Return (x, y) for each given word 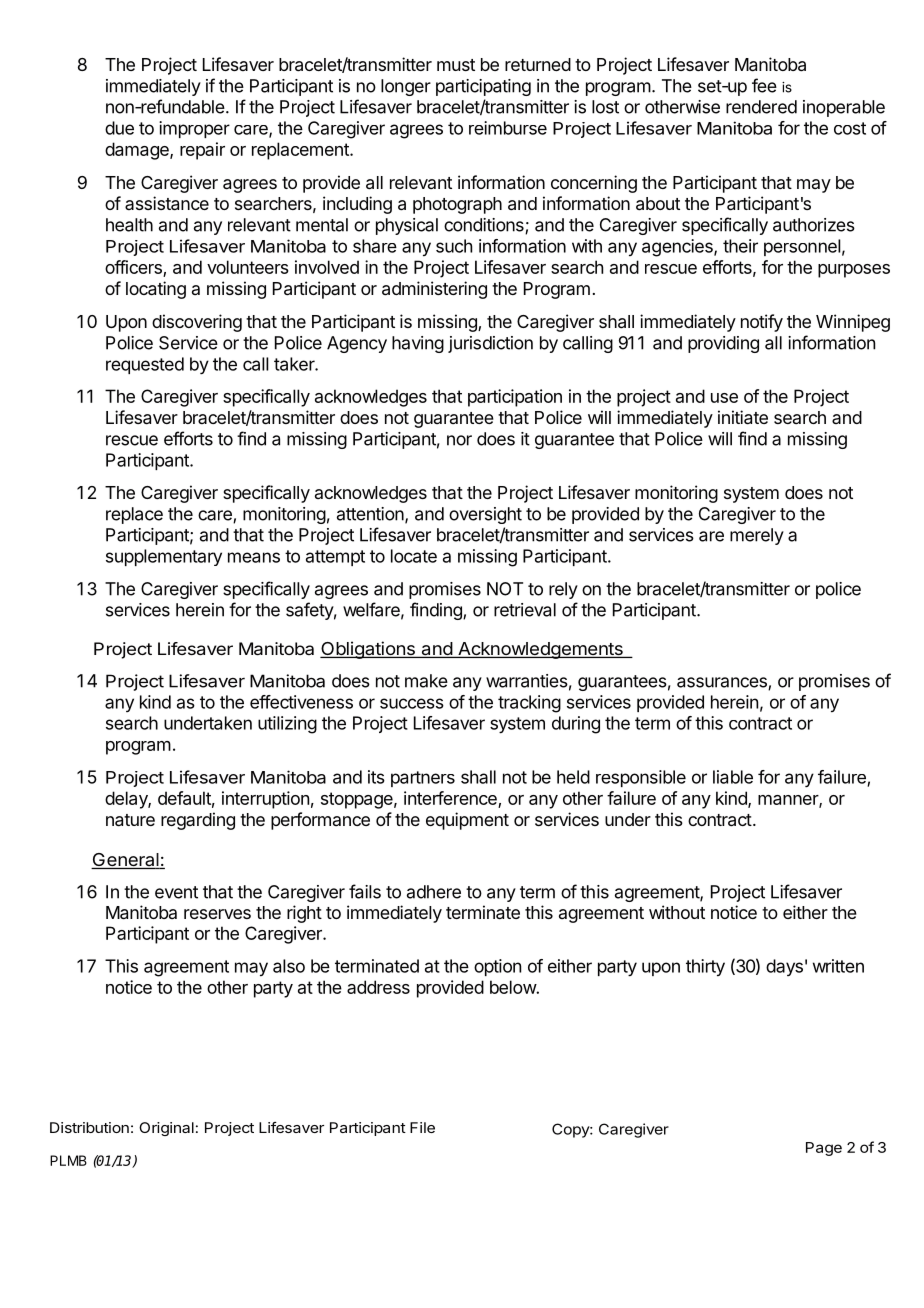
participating (483, 87)
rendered (761, 107)
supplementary (164, 557)
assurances (723, 683)
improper (194, 129)
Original (166, 1129)
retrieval (525, 610)
